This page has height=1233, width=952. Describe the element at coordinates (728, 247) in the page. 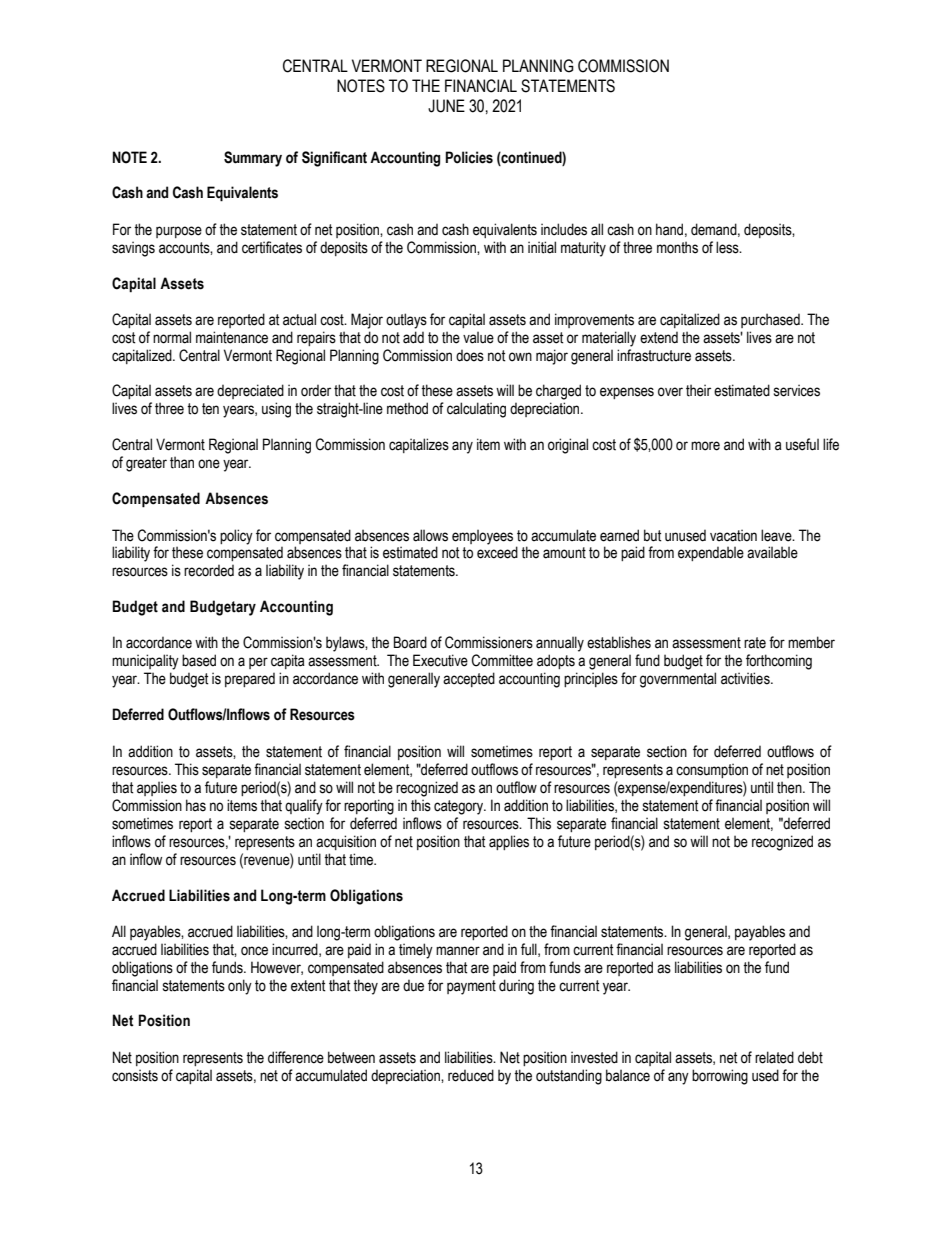

I see `less` at that location.
